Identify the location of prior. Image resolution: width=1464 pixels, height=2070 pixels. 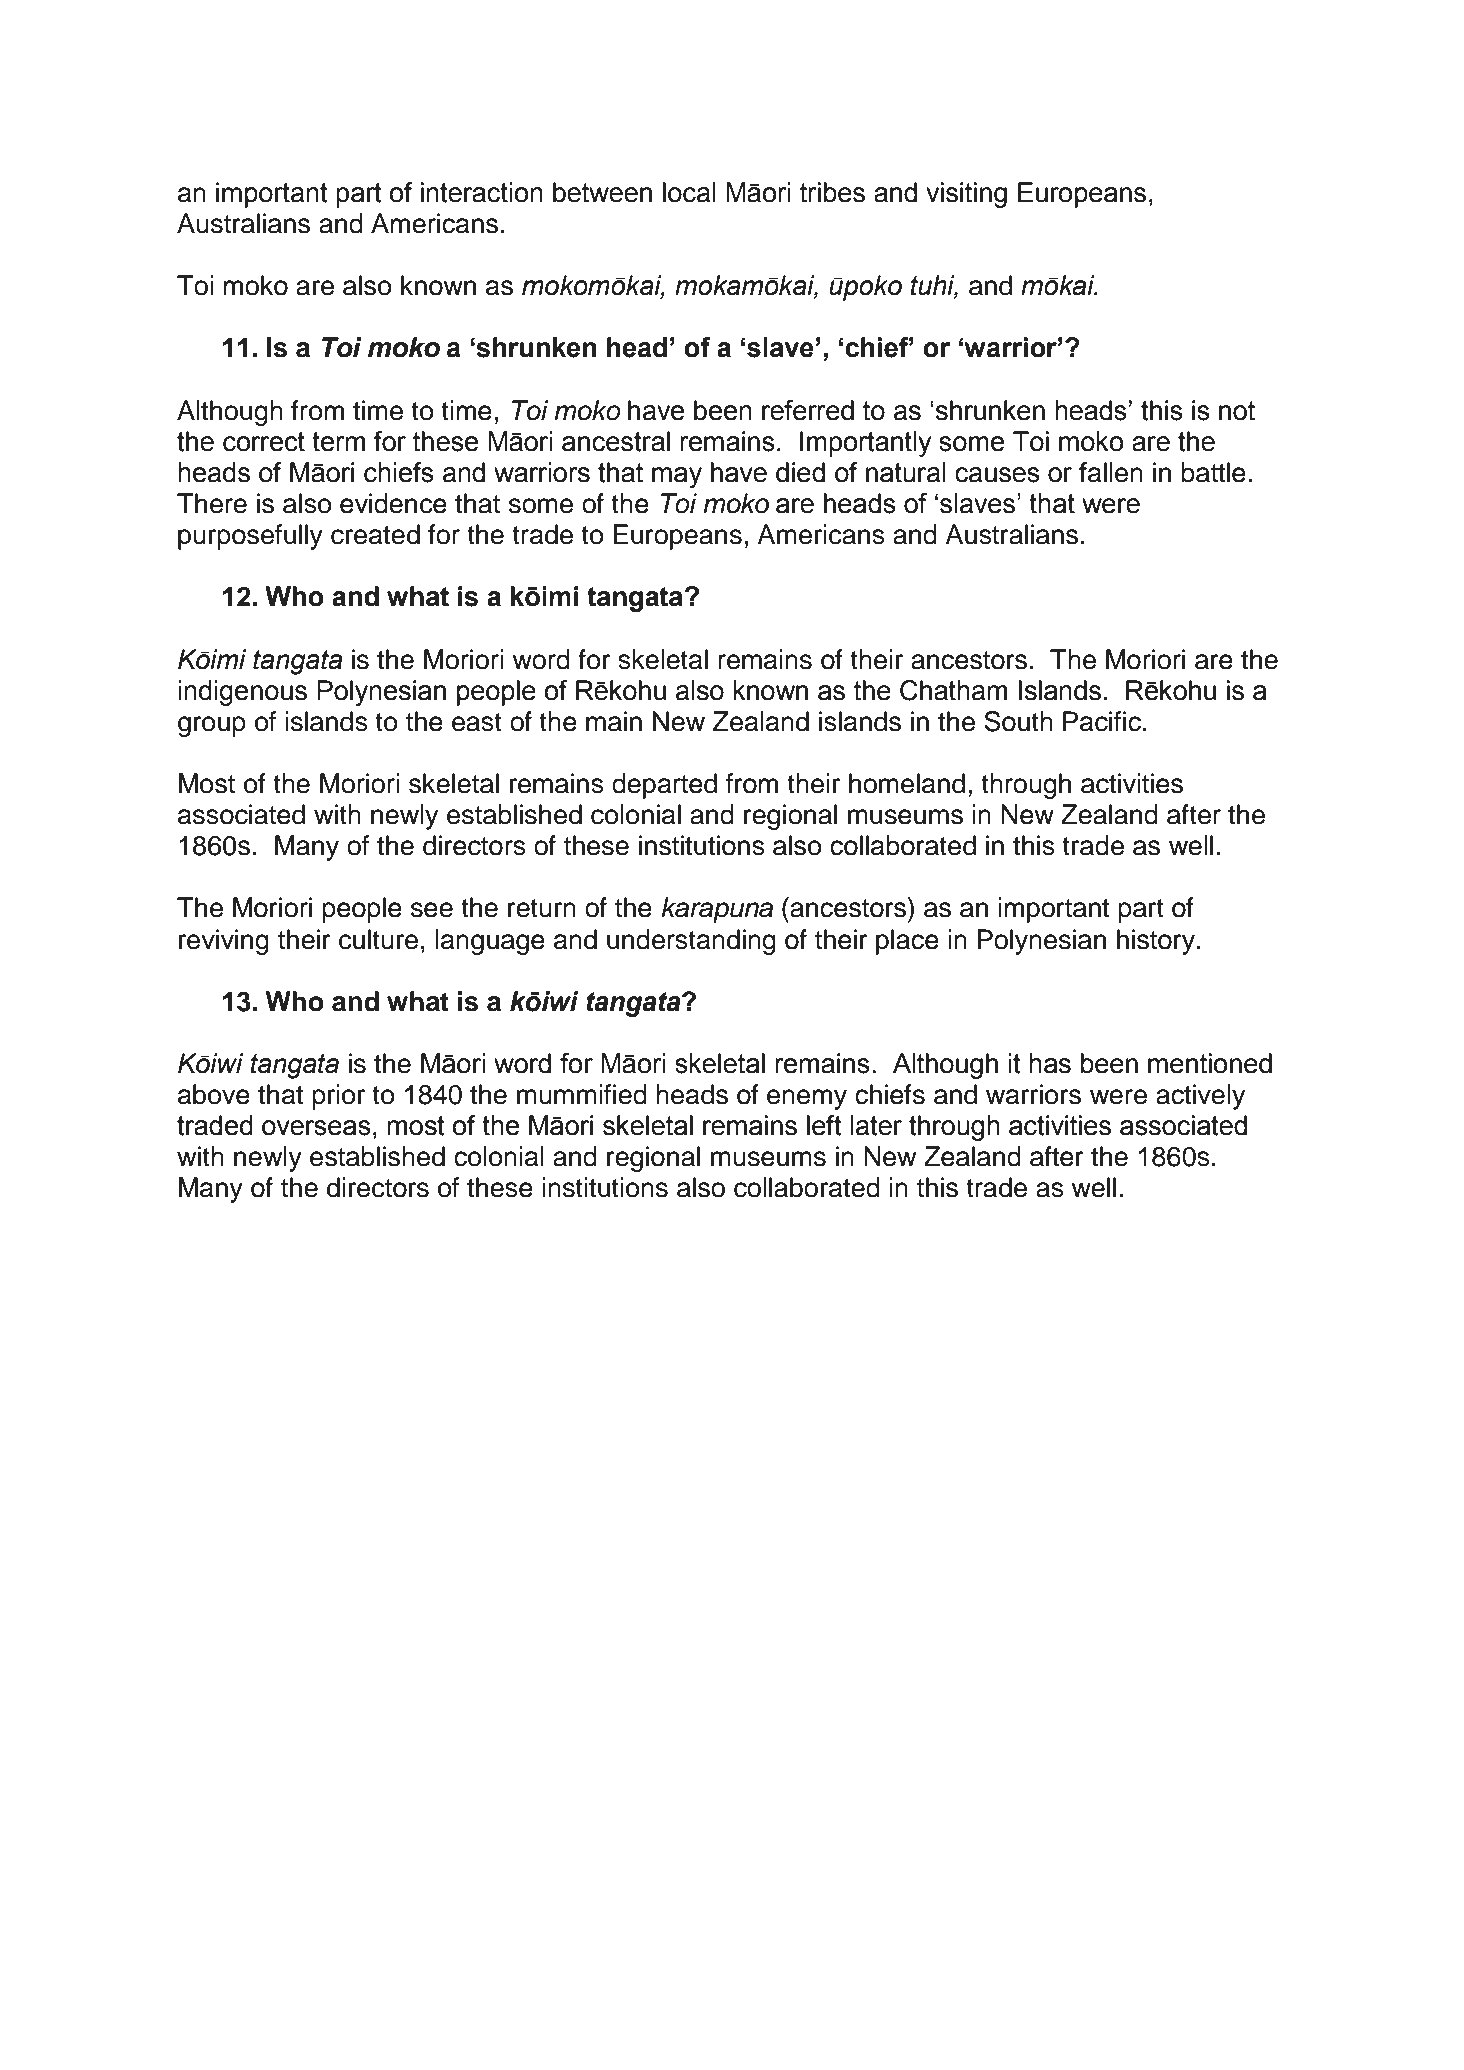
(338, 1097).
